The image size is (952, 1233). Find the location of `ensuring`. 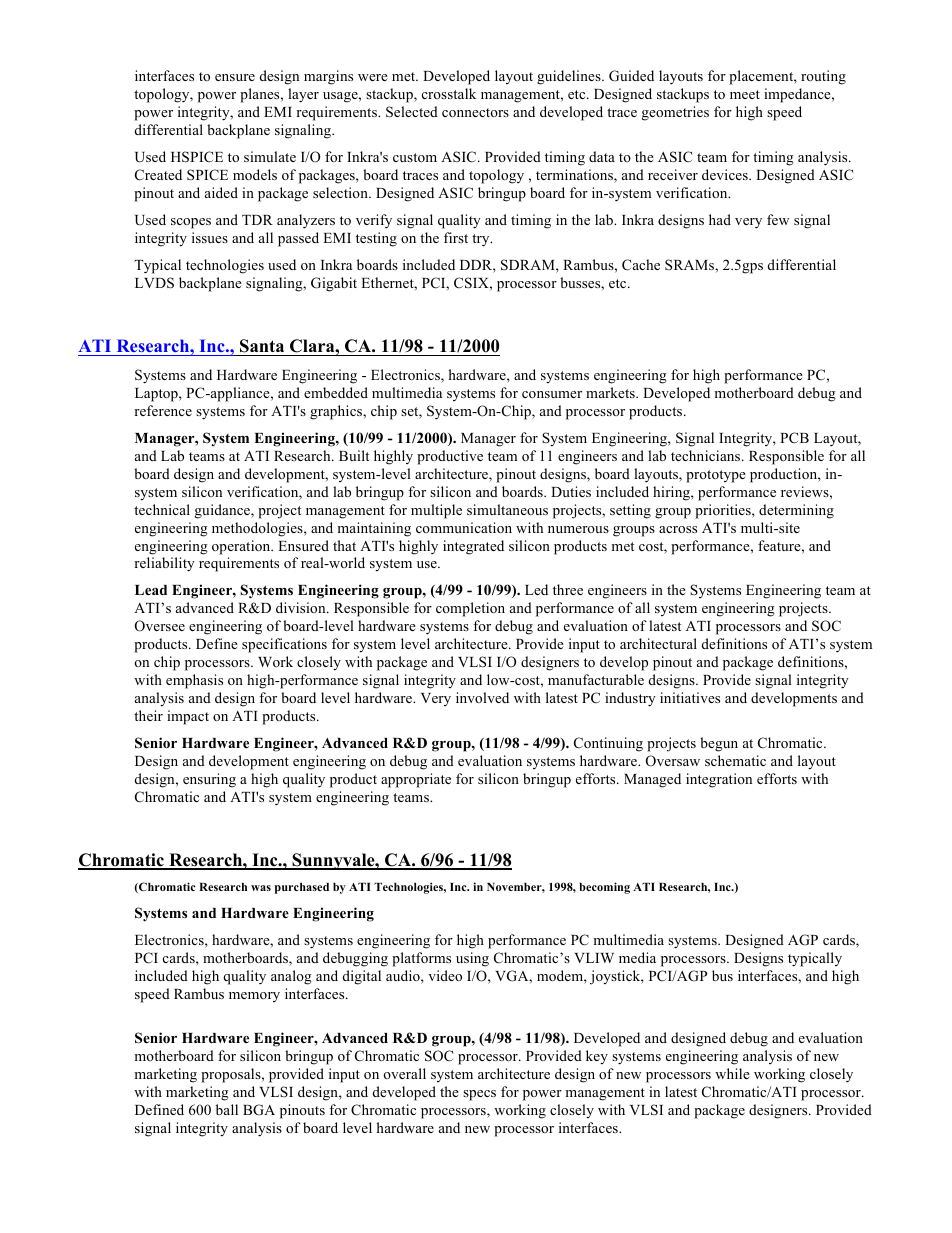

ensuring is located at coordinates (209, 780).
